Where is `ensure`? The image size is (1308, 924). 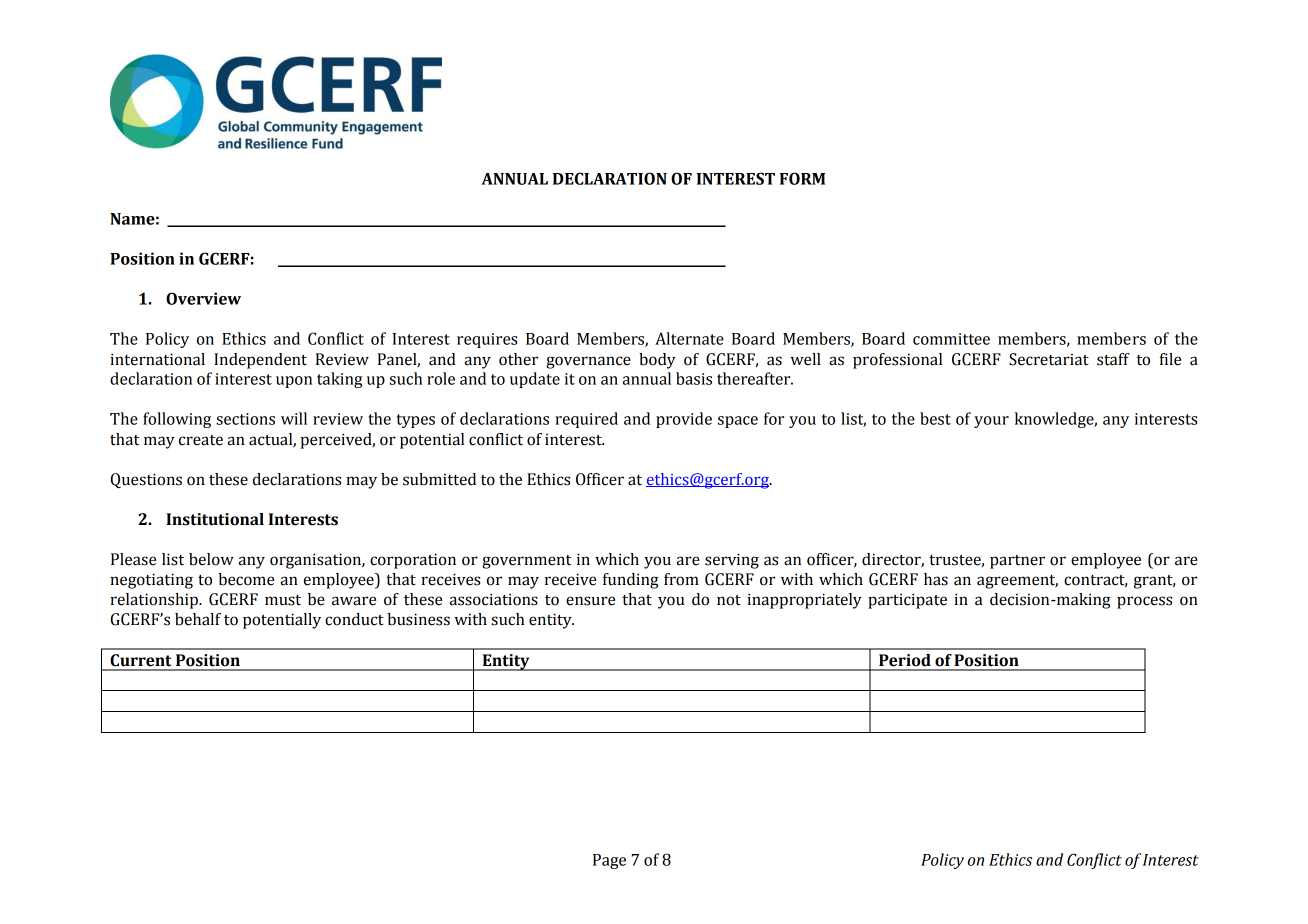 ensure is located at coordinates (590, 601).
